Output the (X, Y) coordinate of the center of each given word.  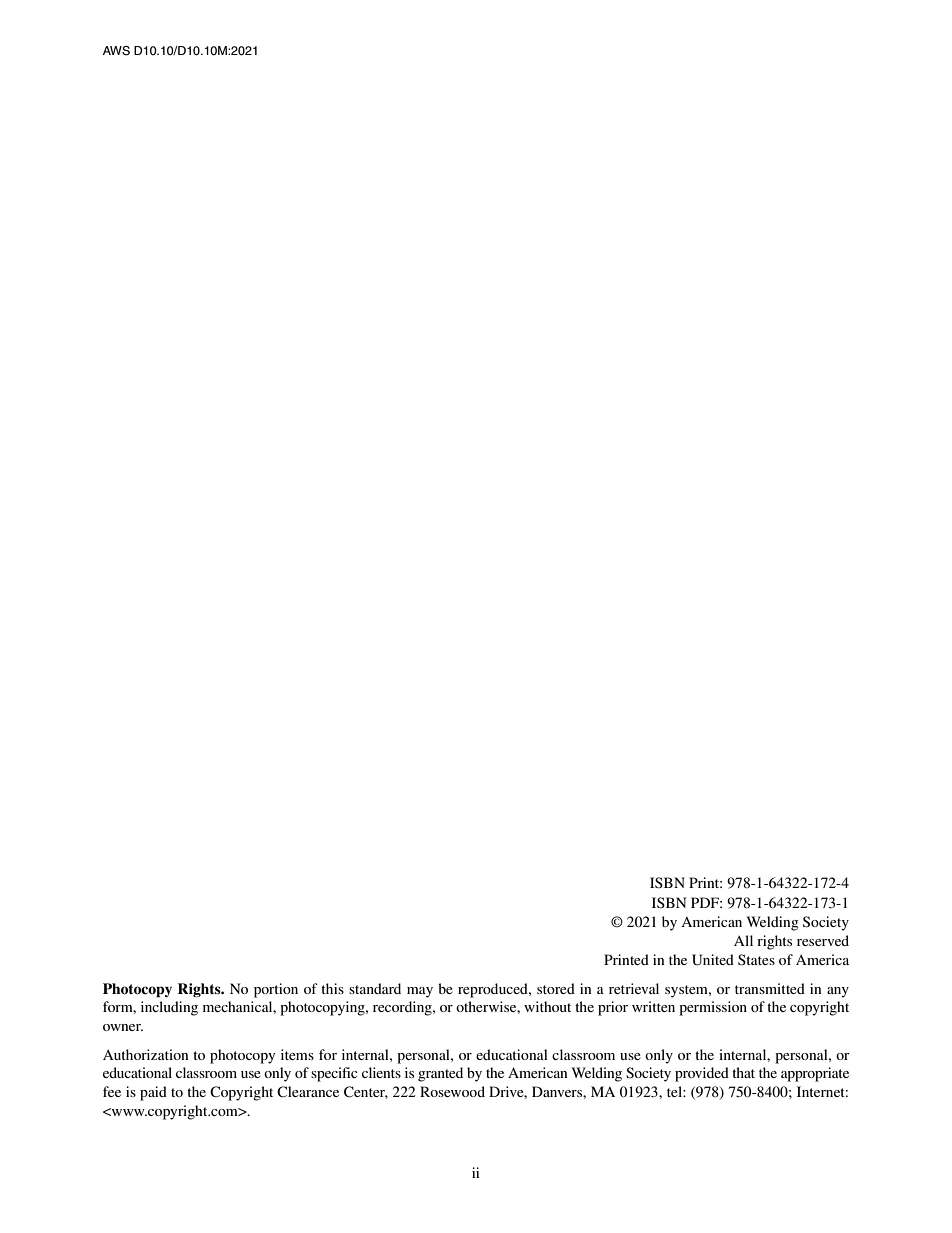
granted (440, 1074)
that (743, 1072)
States (756, 959)
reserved (823, 940)
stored (556, 988)
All (743, 940)
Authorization (146, 1054)
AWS (116, 51)
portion (276, 990)
